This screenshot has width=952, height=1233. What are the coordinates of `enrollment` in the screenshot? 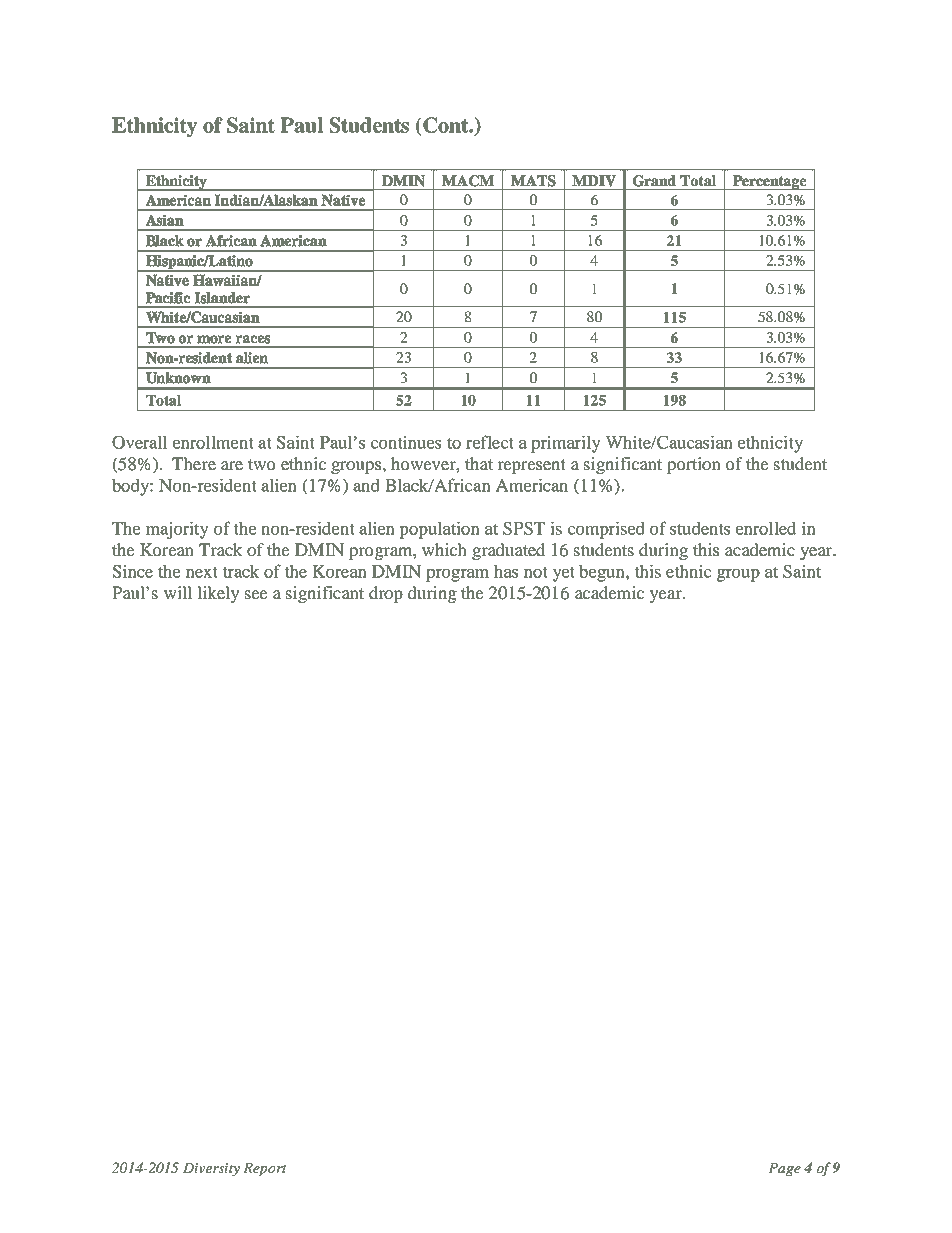 It's located at (213, 442).
